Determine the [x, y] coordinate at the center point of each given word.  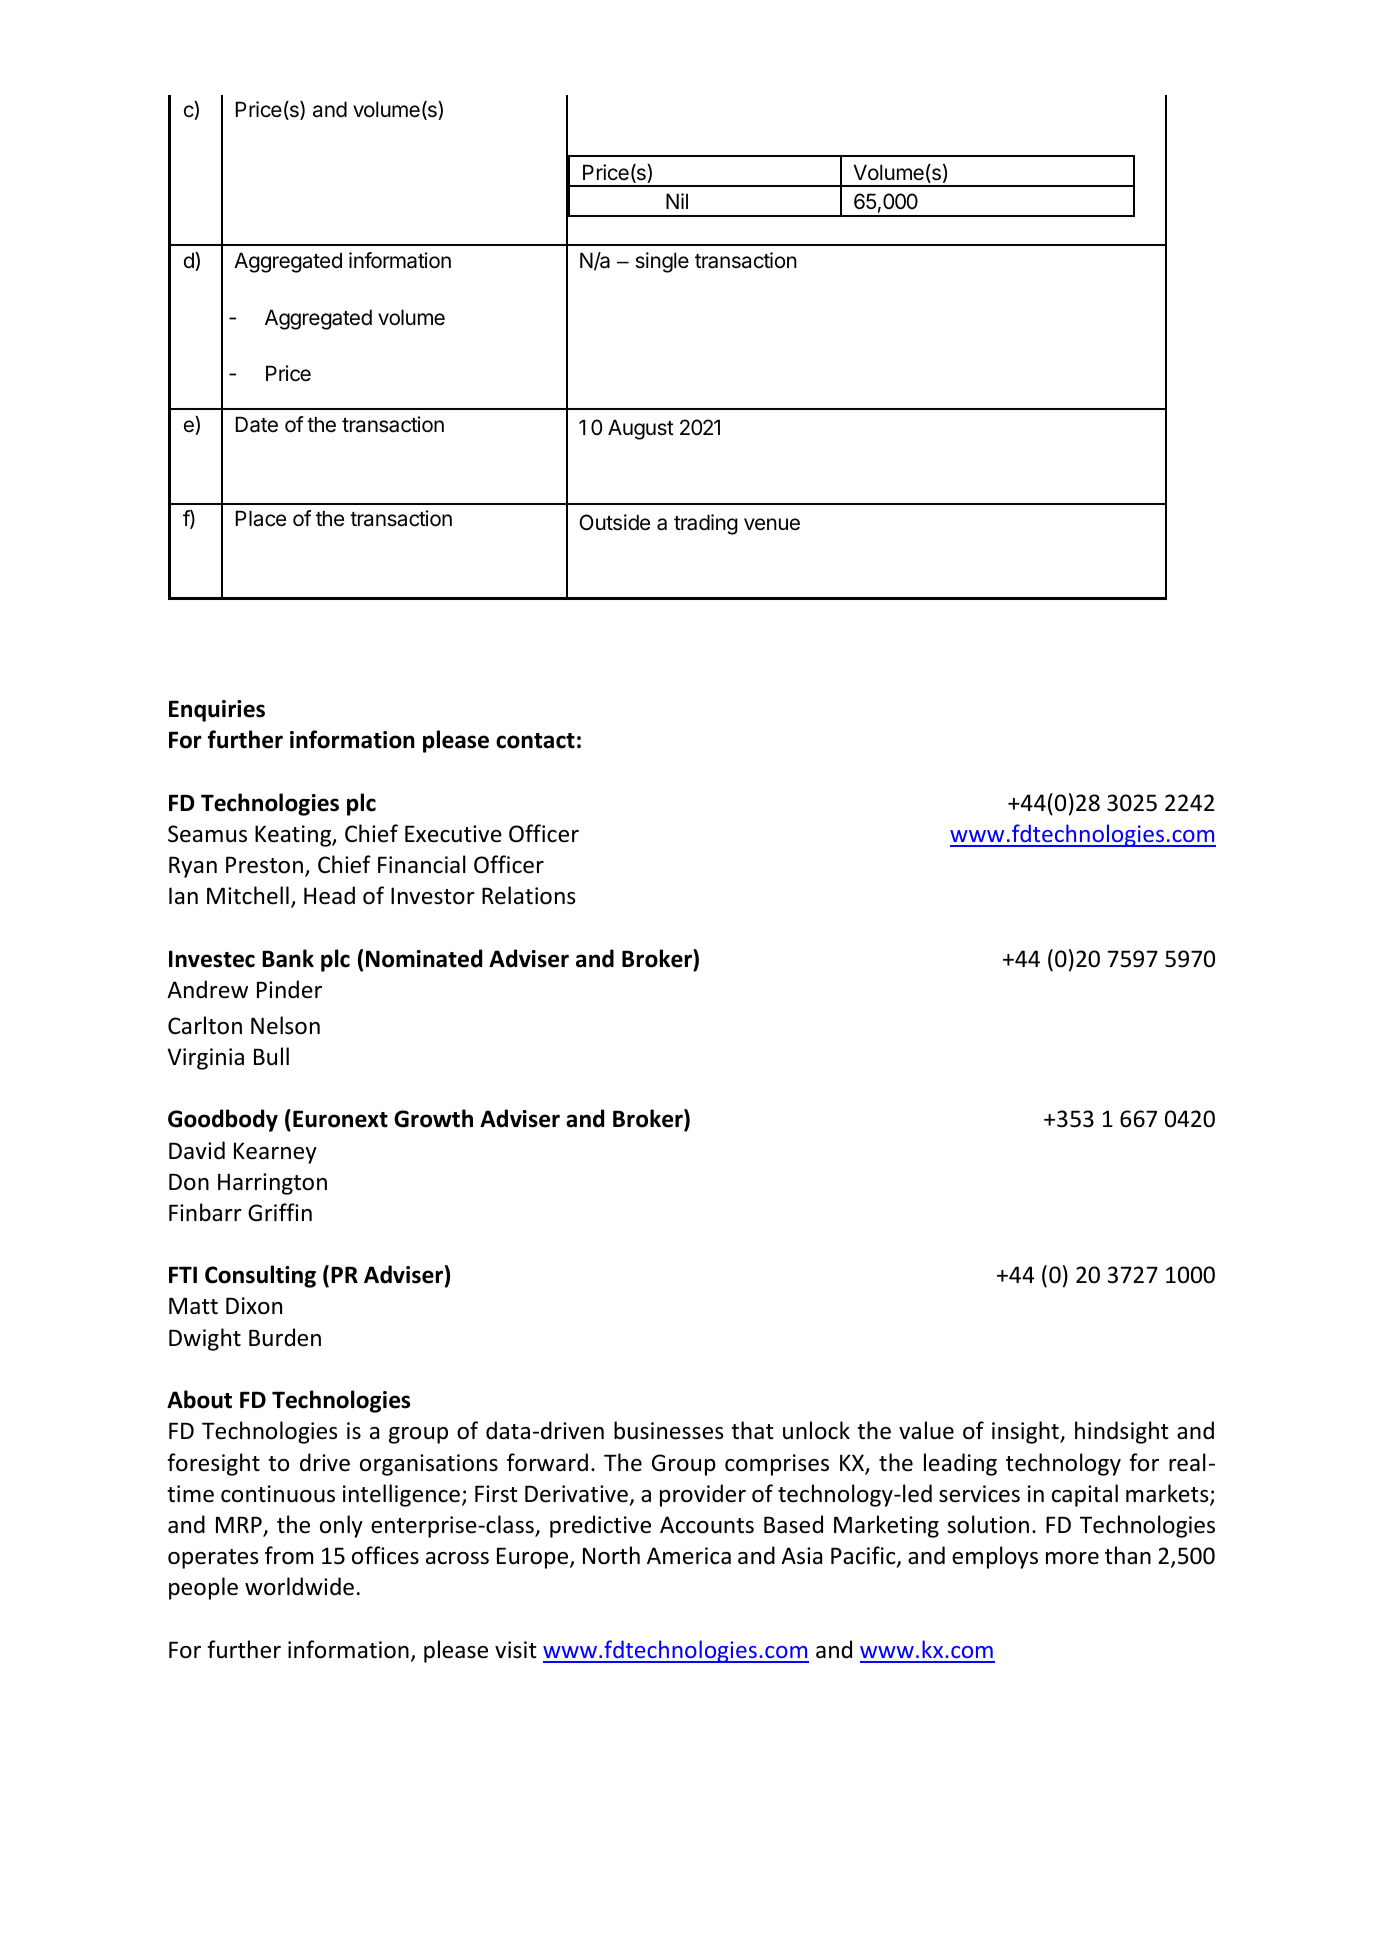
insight [1026, 1432]
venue [772, 524]
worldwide [299, 1586]
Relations [528, 895]
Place [261, 518]
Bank [288, 958]
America [689, 1556]
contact [535, 741]
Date [257, 424]
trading [706, 524]
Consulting [260, 1276]
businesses [668, 1430]
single [662, 262]
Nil [677, 201]
